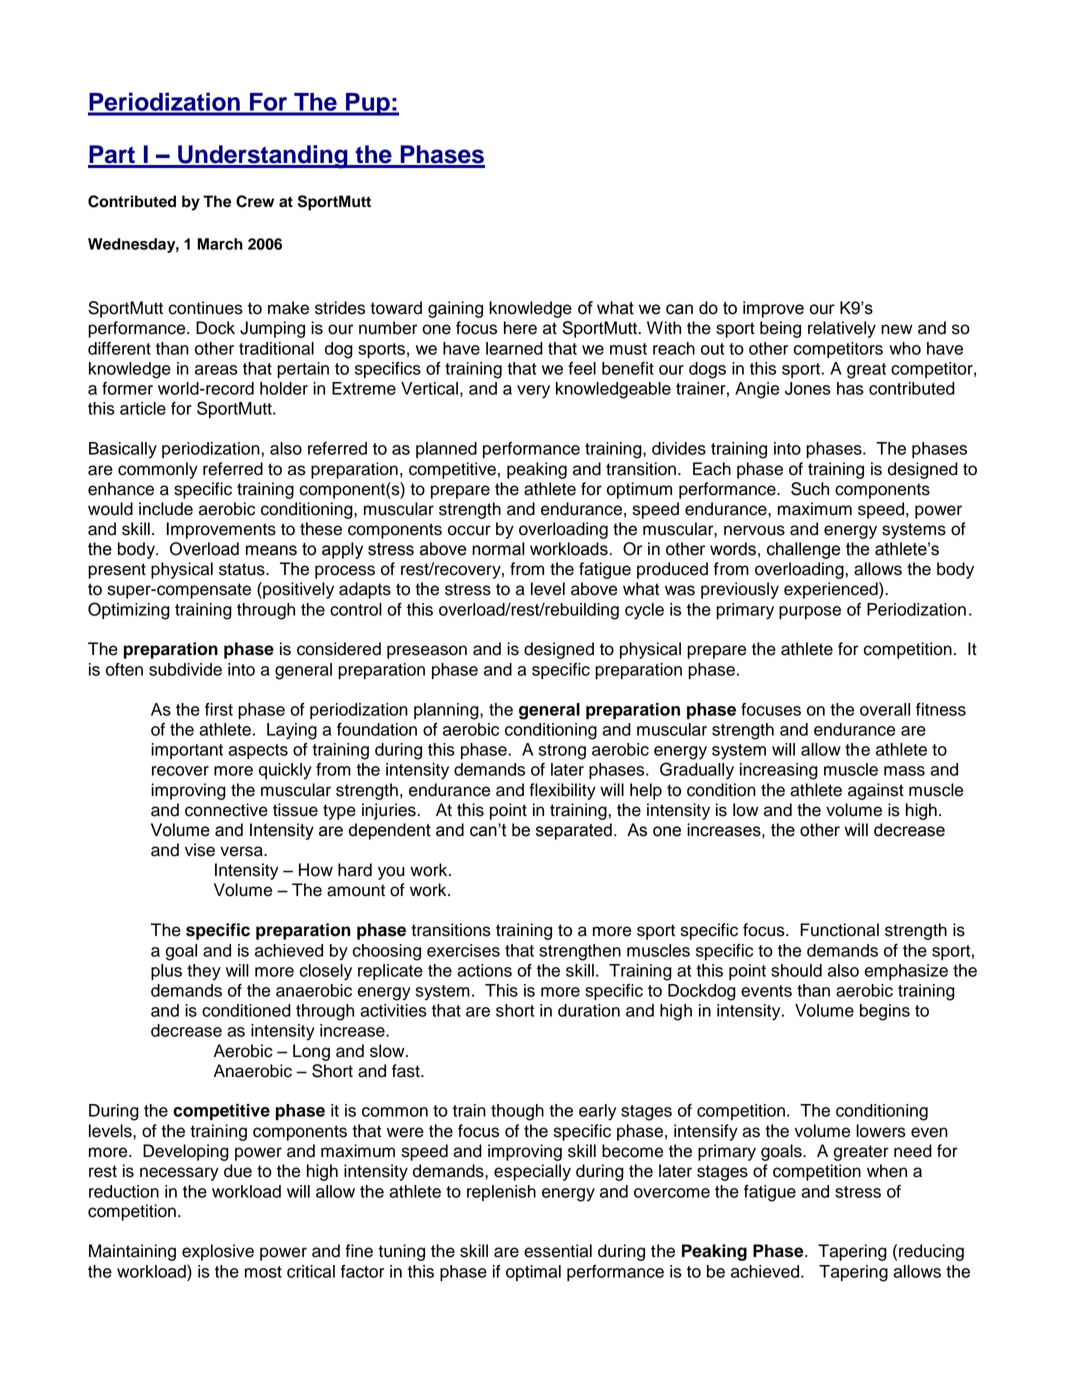  I want to click on Such, so click(810, 489).
